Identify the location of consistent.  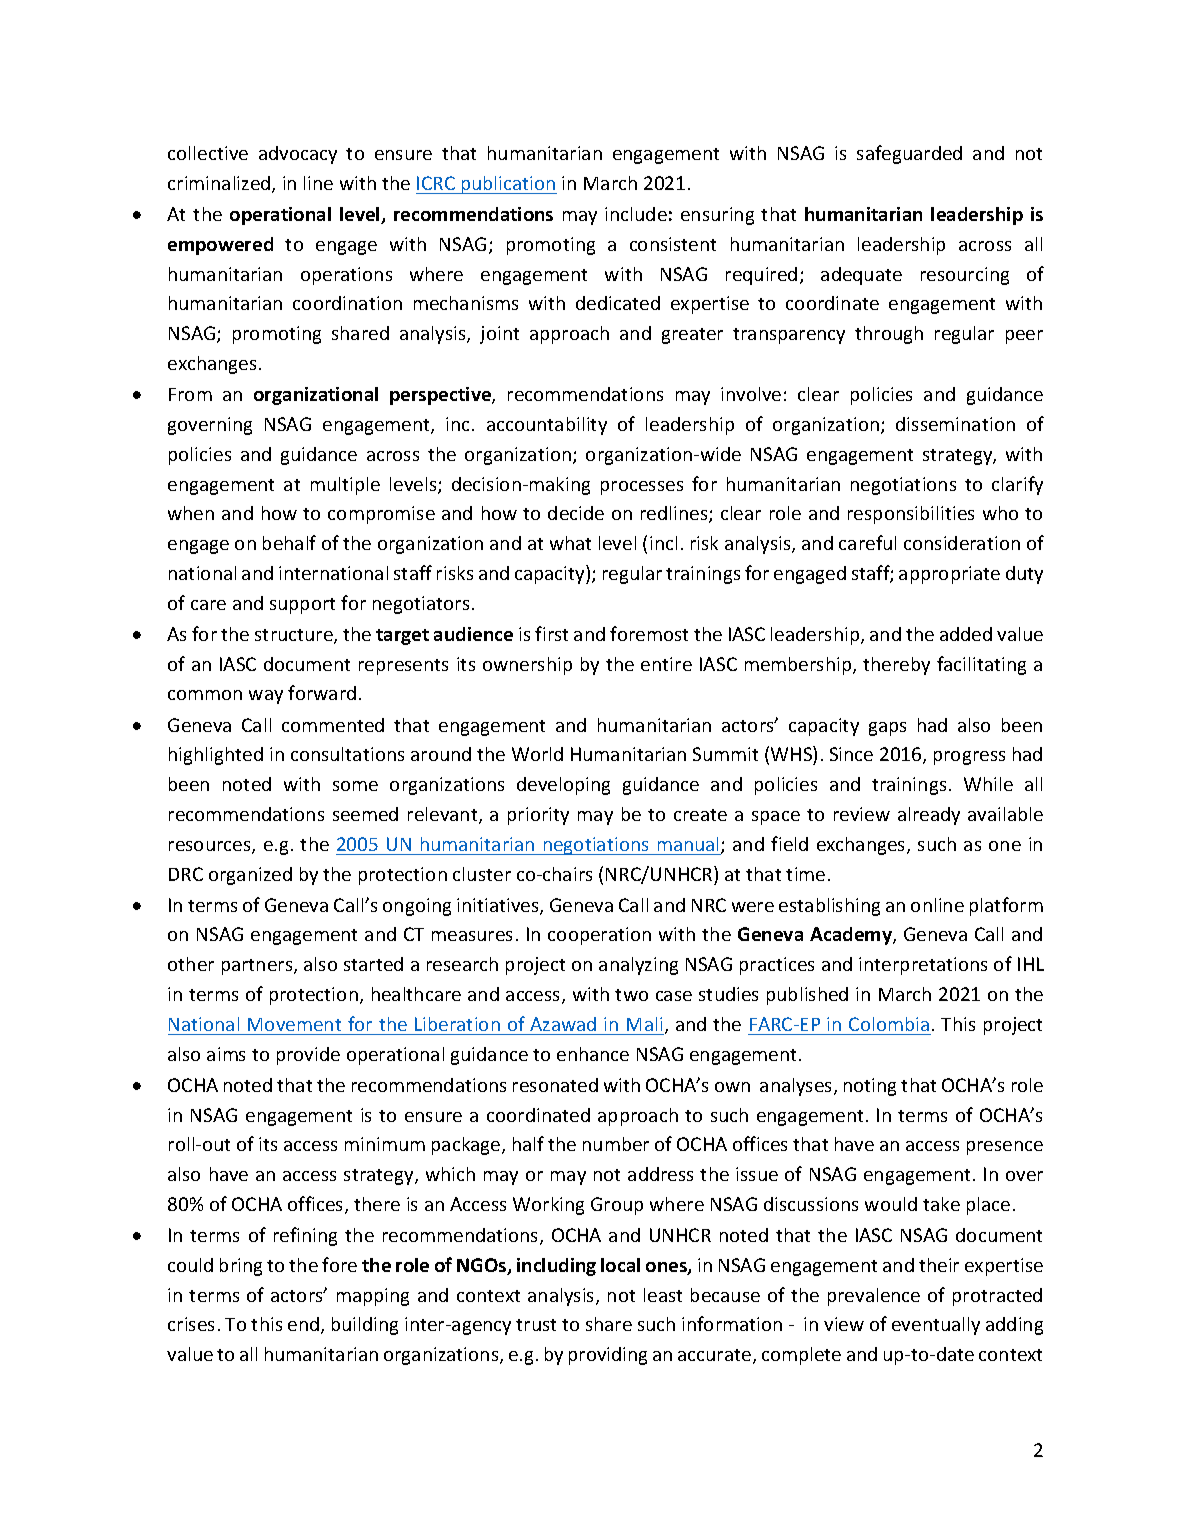
(673, 244).
